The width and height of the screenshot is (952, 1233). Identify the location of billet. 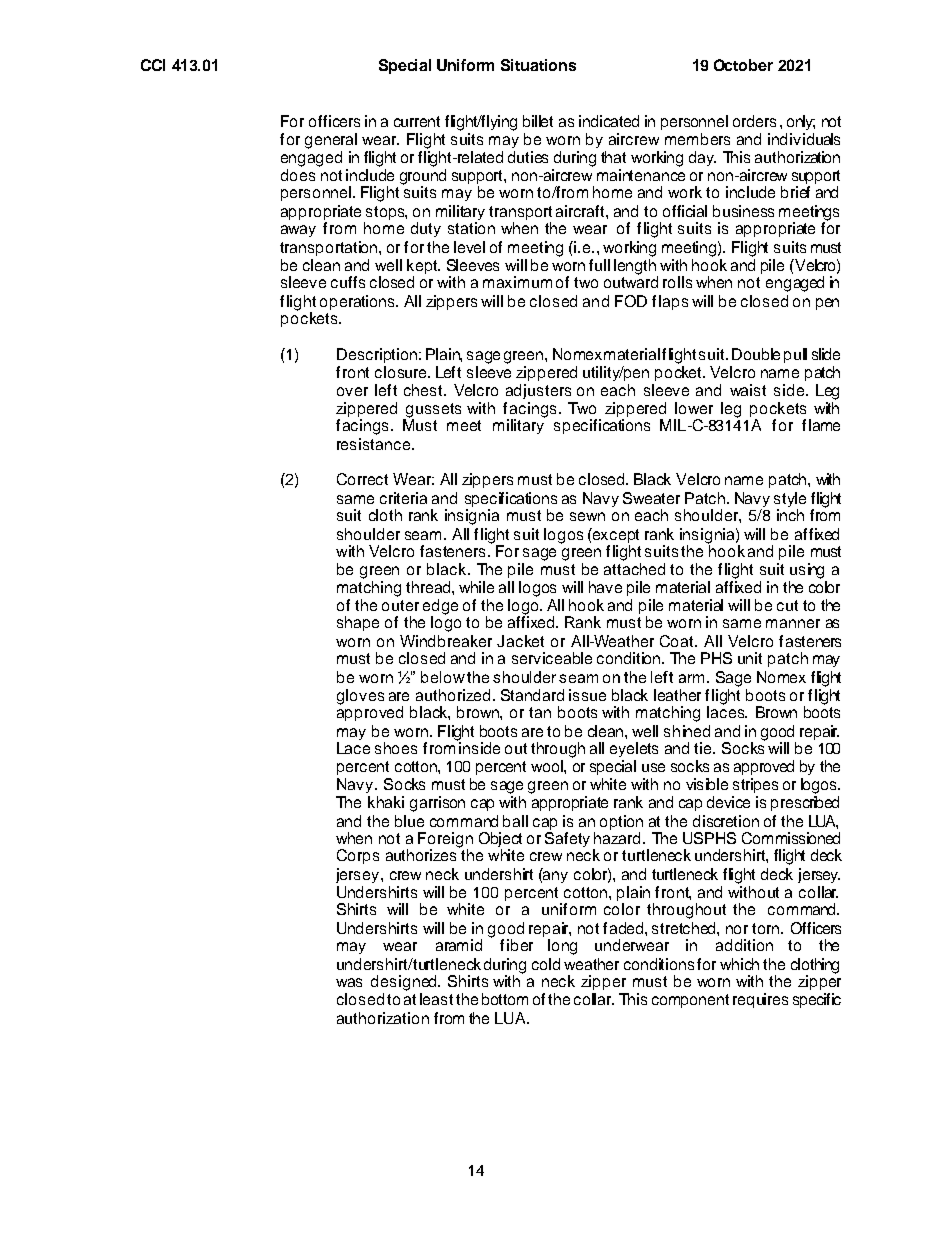
(538, 121).
